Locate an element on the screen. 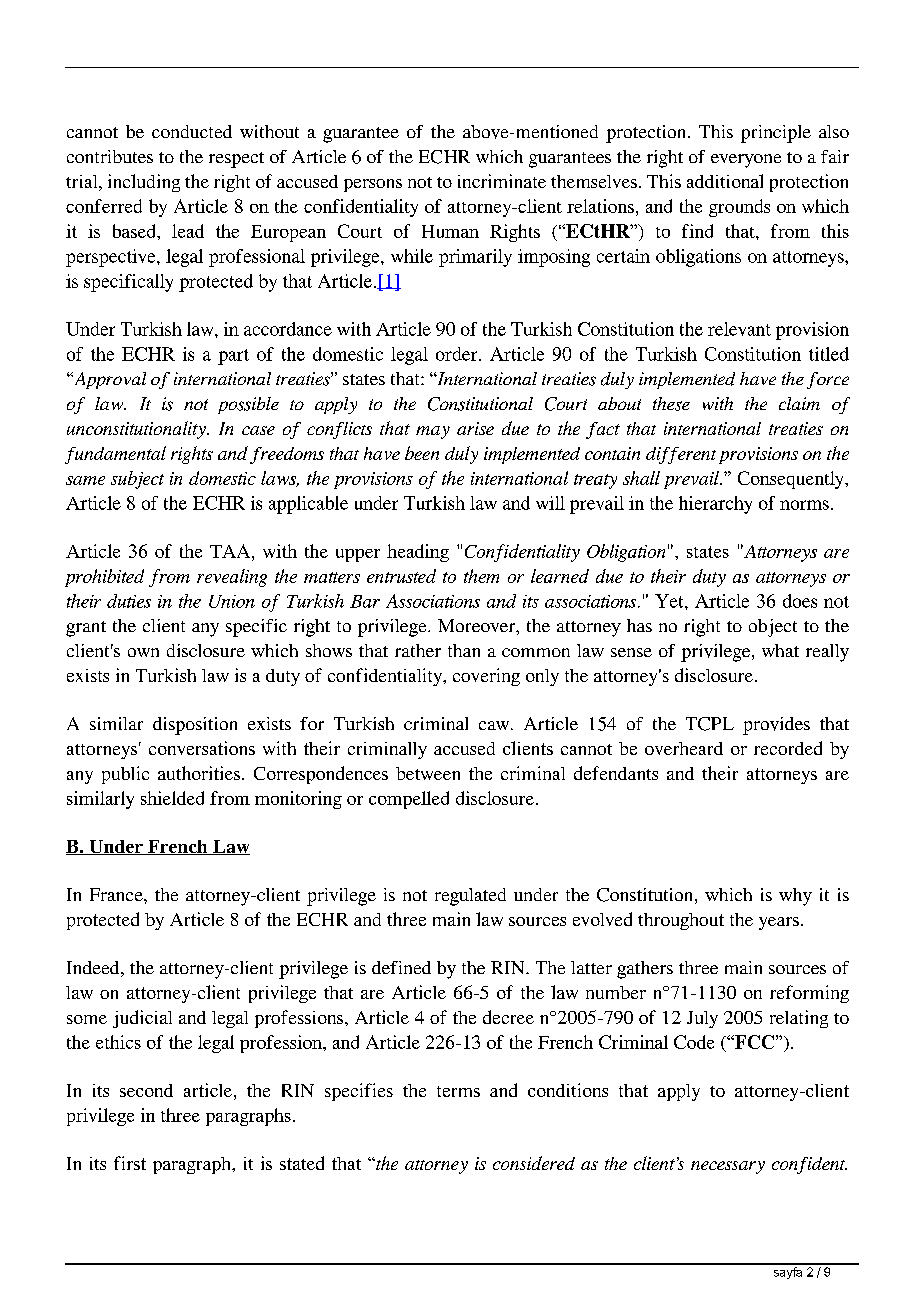  than is located at coordinates (464, 650).
